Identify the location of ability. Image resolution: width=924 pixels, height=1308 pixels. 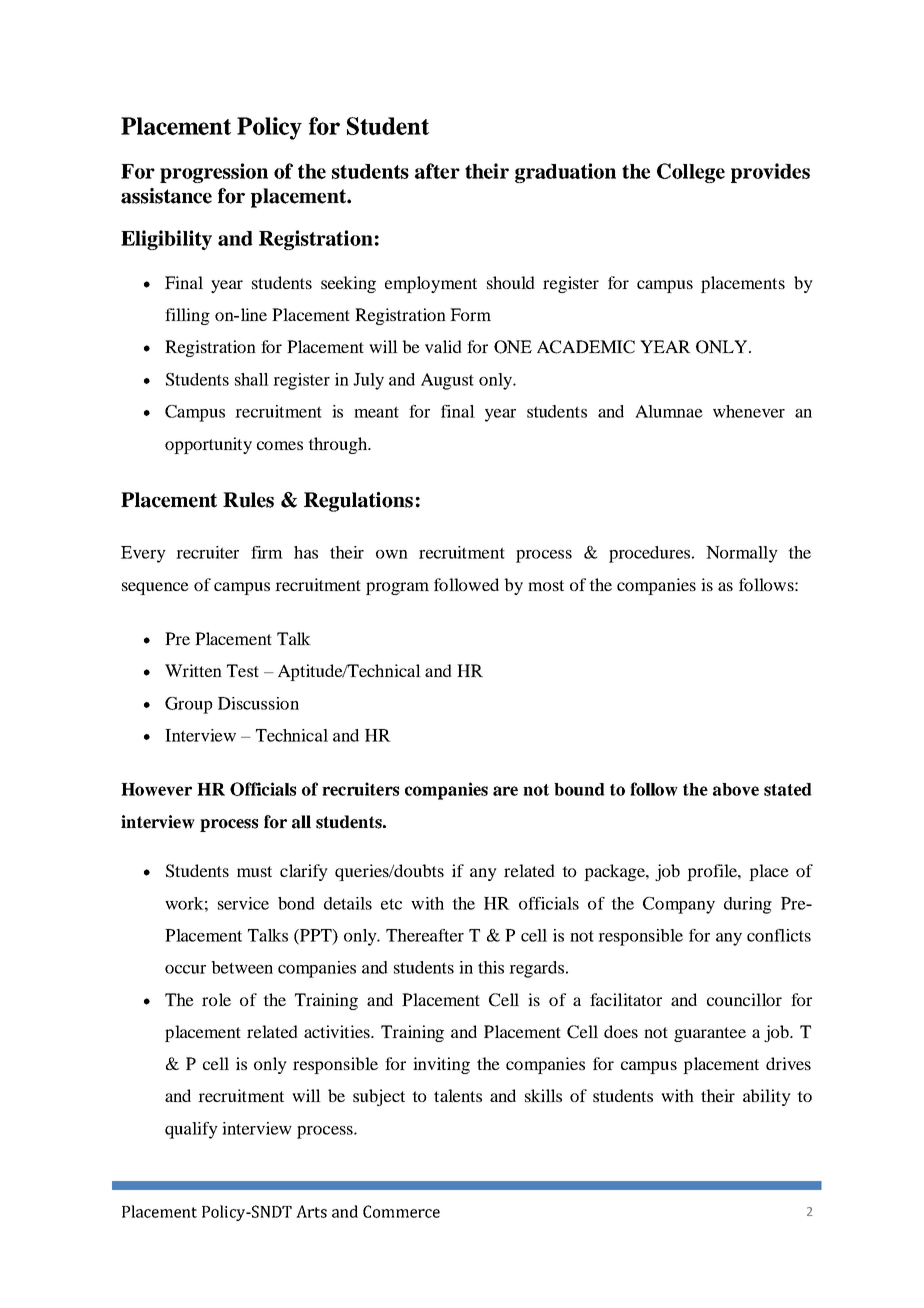
(767, 1097).
